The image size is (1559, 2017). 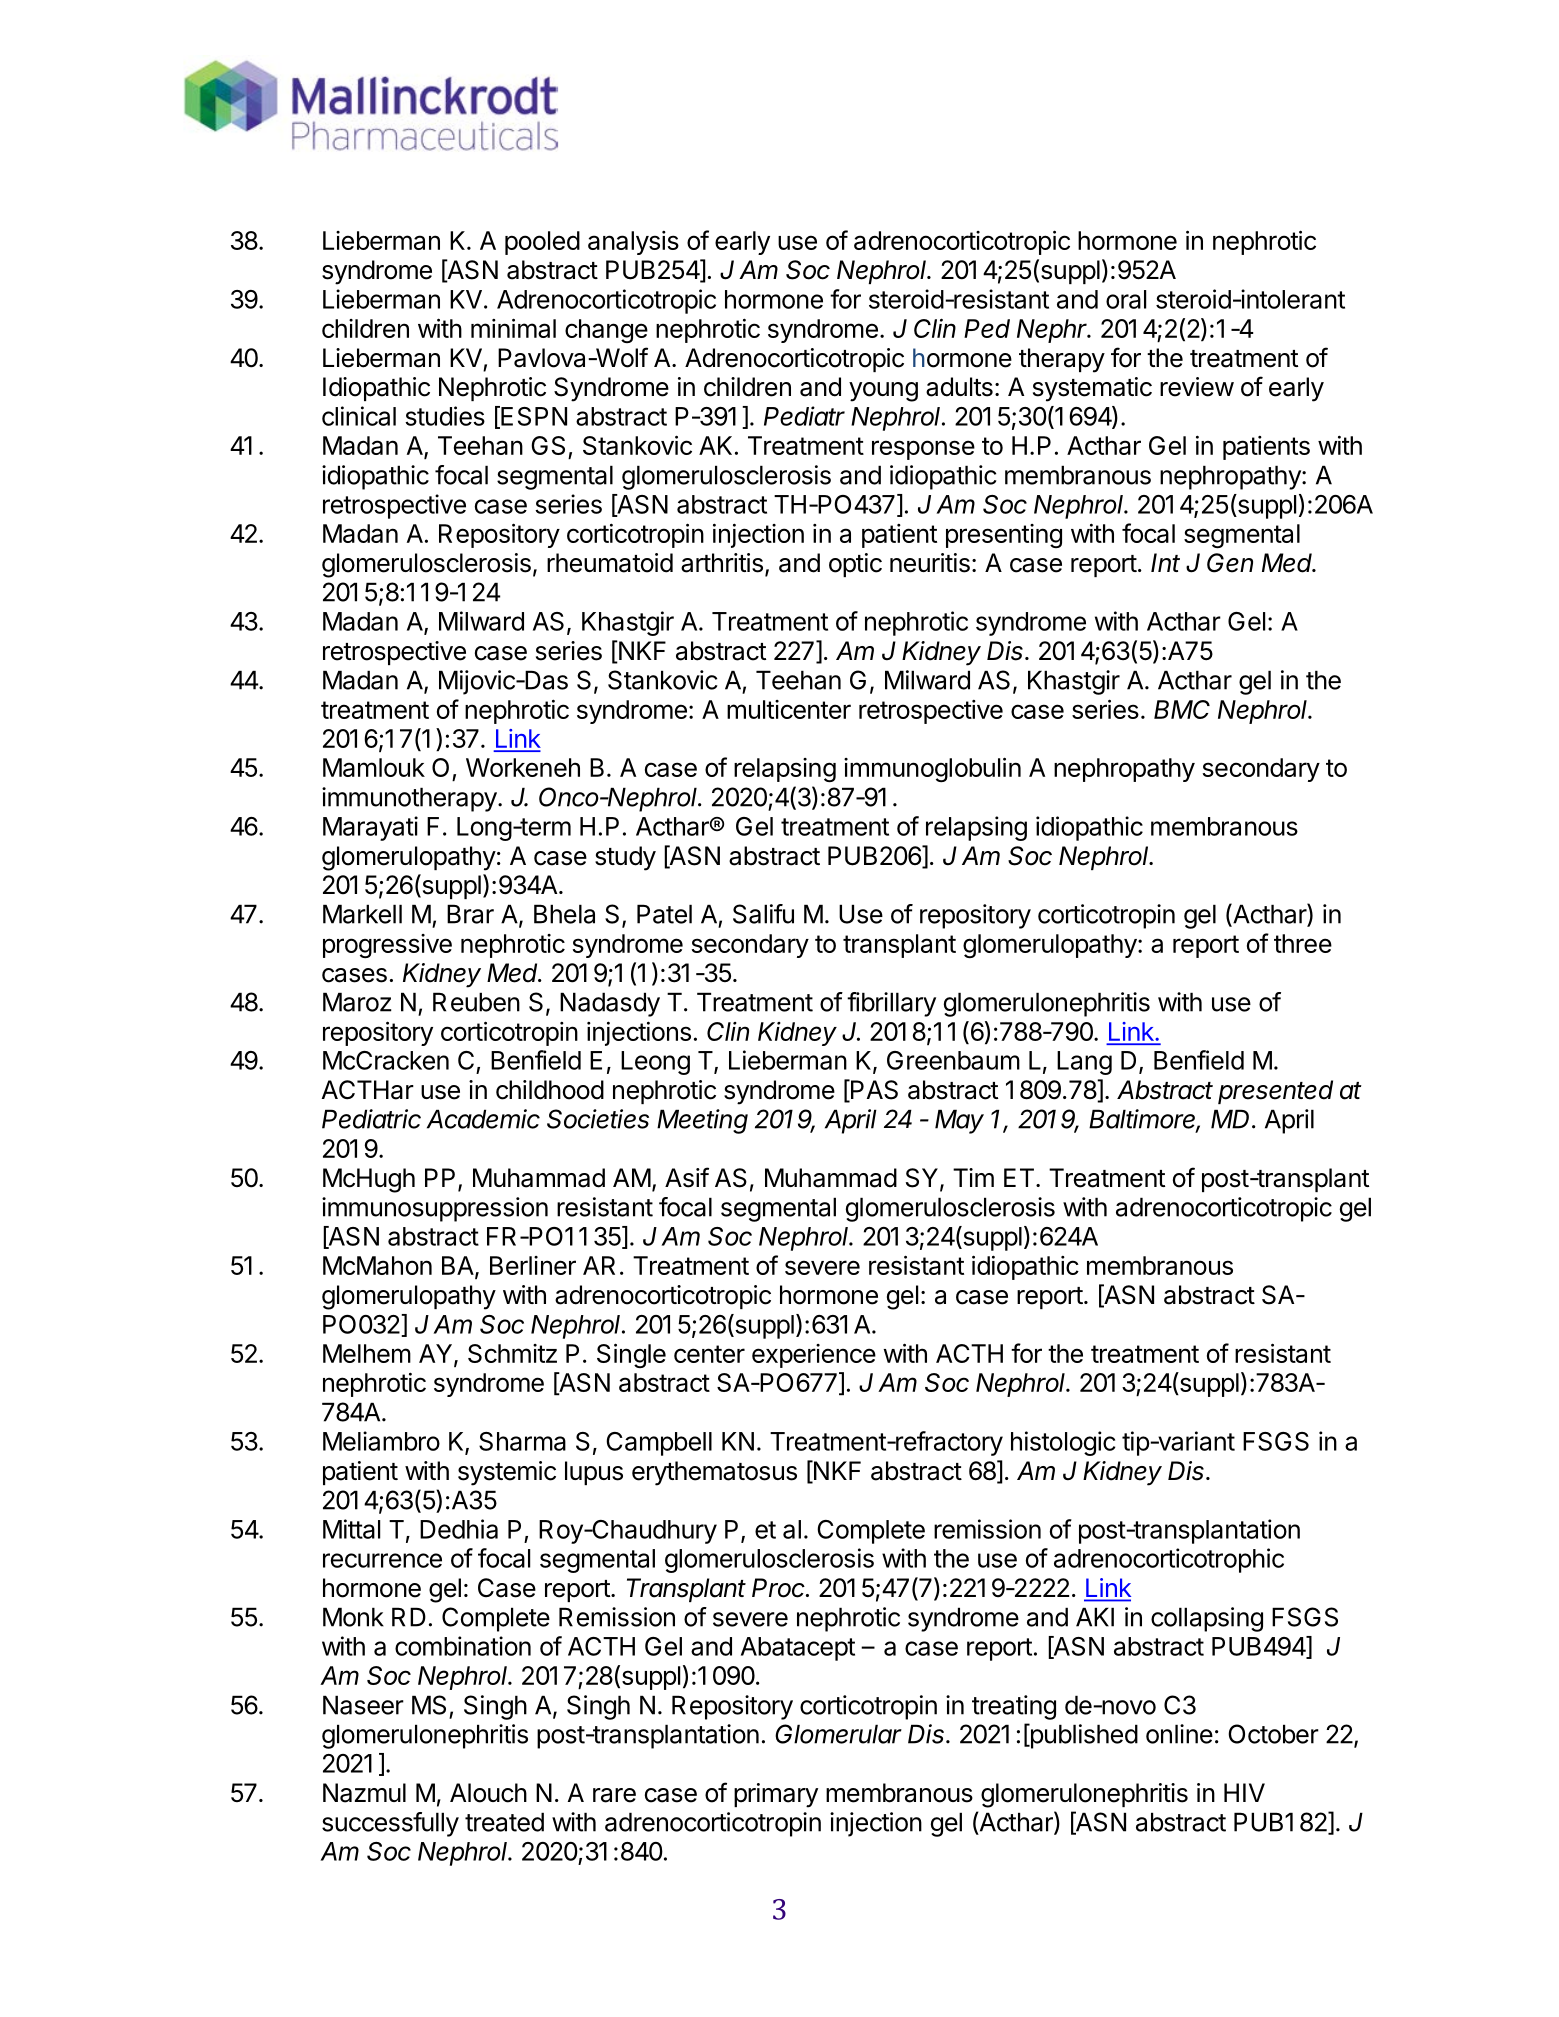 What do you see at coordinates (513, 328) in the document?
I see `minimal` at bounding box center [513, 328].
